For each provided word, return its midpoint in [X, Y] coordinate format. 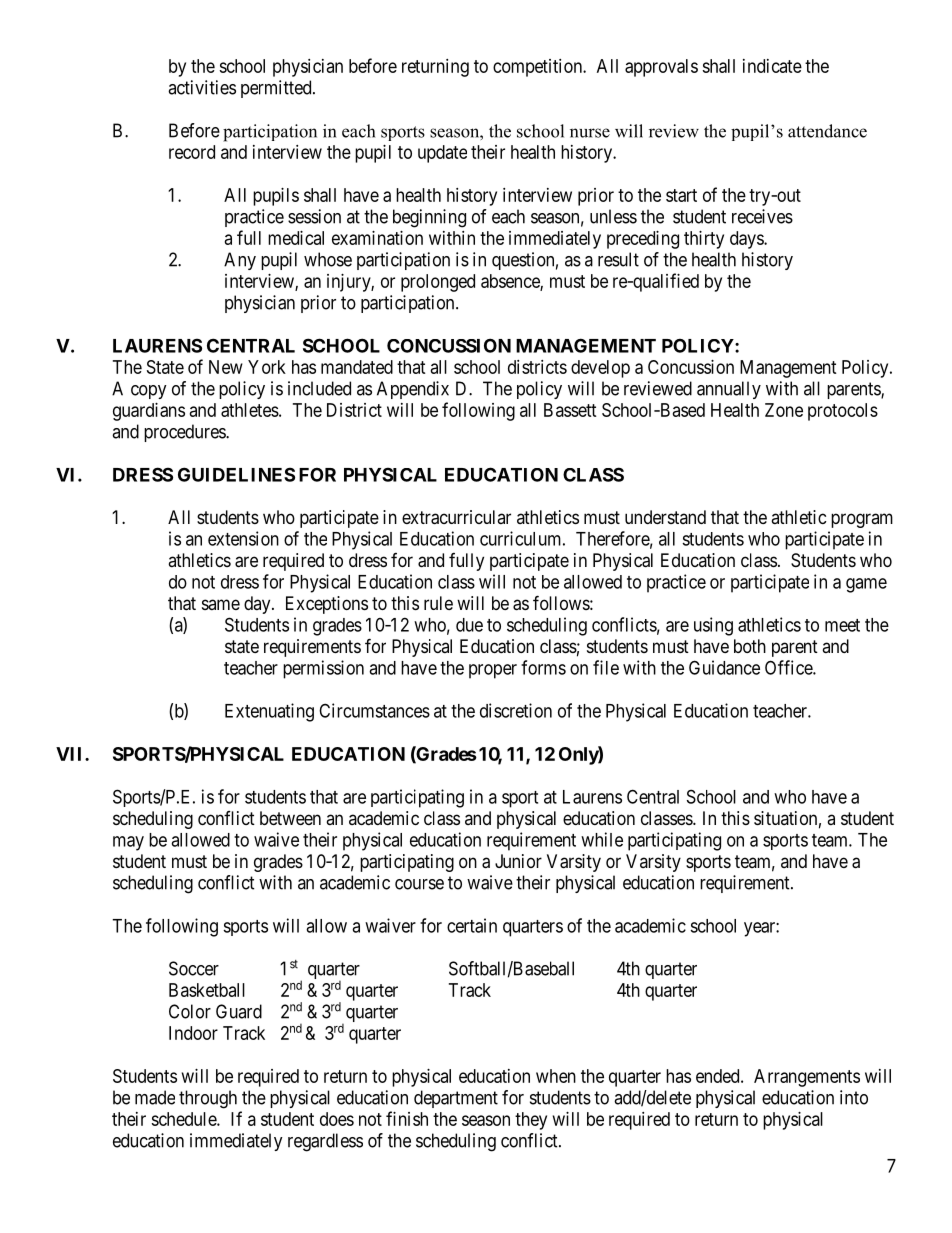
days [747, 240]
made [155, 1097]
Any [240, 261]
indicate [772, 66]
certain [472, 925]
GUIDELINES [236, 474]
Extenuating [269, 712]
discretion [516, 710]
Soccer [194, 968]
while [602, 839]
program [862, 520]
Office [789, 667]
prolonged [438, 283]
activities [202, 87]
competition [538, 68]
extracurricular [456, 517]
